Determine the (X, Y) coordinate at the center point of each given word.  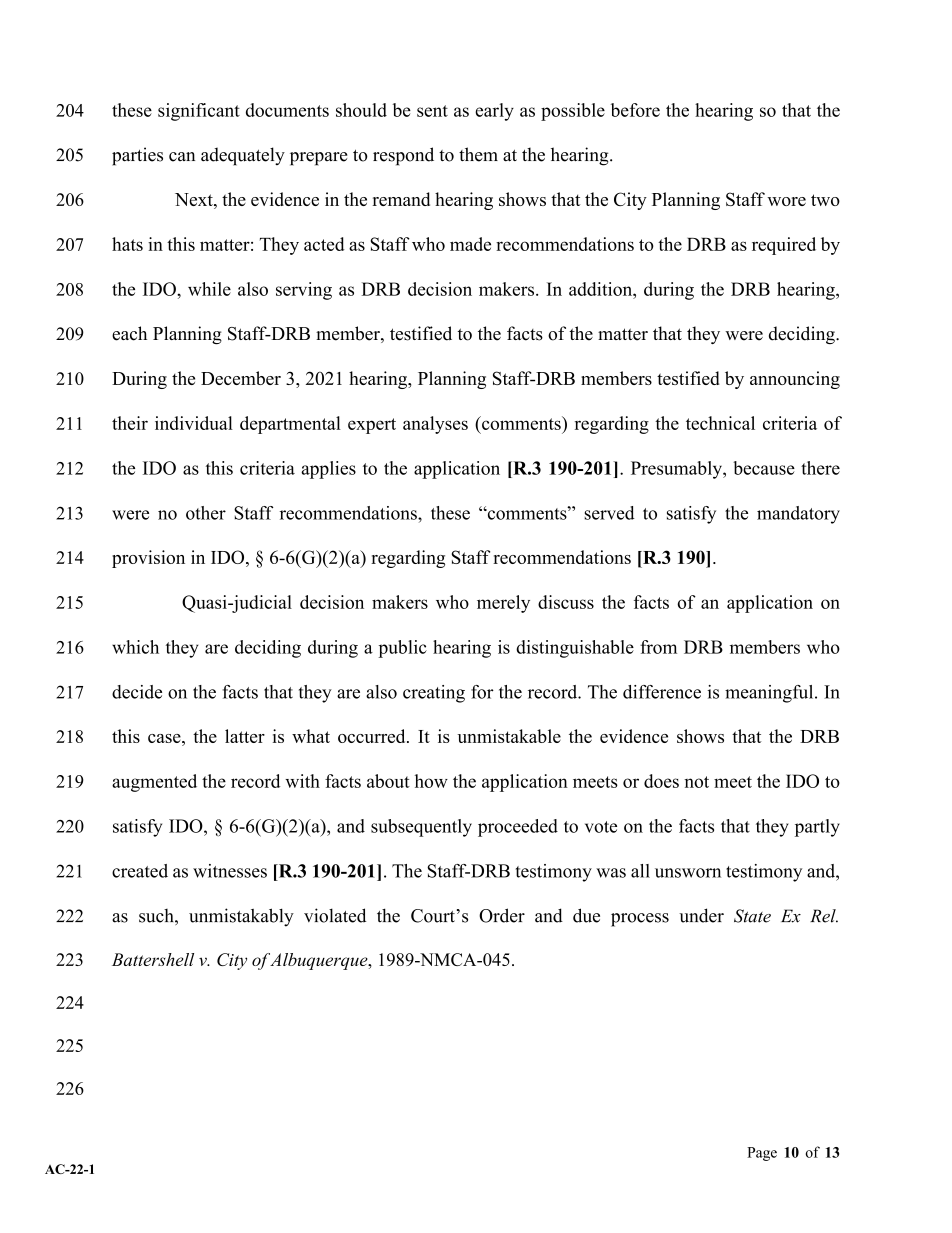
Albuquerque (320, 961)
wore (786, 201)
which (135, 647)
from (658, 647)
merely (503, 604)
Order (502, 915)
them (478, 154)
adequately (243, 156)
